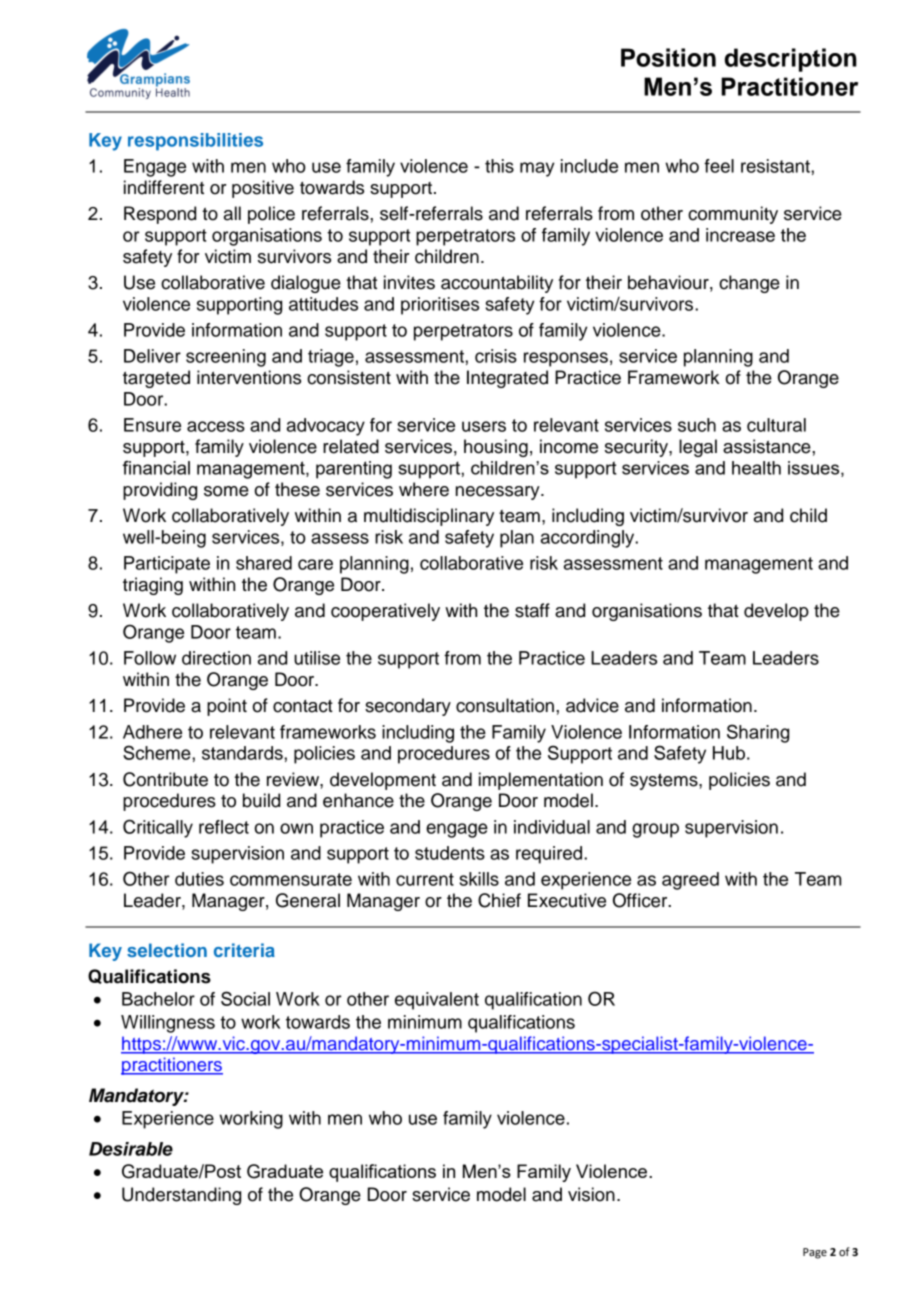 The width and height of the screenshot is (924, 1308). What do you see at coordinates (226, 358) in the screenshot?
I see `screening` at bounding box center [226, 358].
